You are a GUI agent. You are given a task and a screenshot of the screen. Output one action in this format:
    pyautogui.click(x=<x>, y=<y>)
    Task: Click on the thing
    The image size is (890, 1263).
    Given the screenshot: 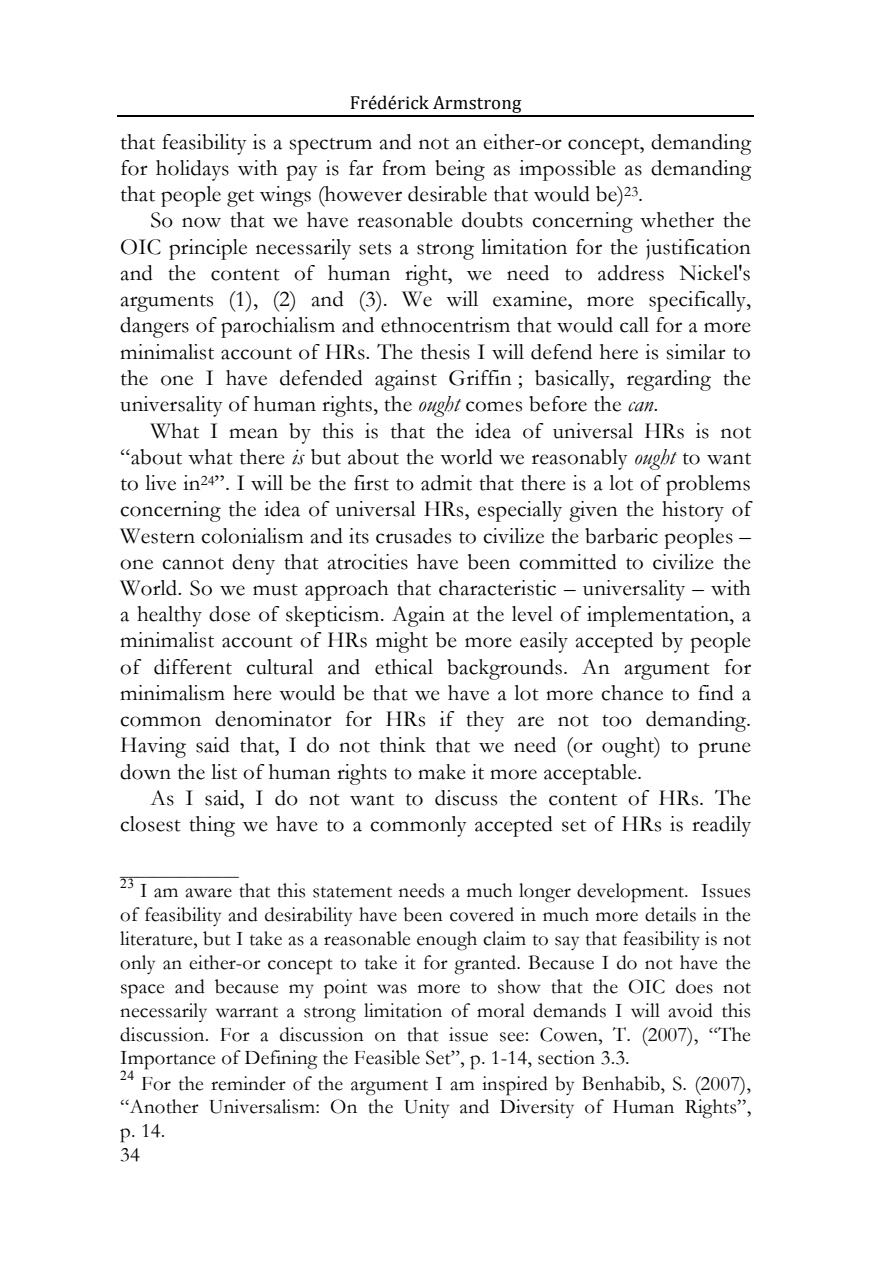 What is the action you would take?
    pyautogui.click(x=212, y=826)
